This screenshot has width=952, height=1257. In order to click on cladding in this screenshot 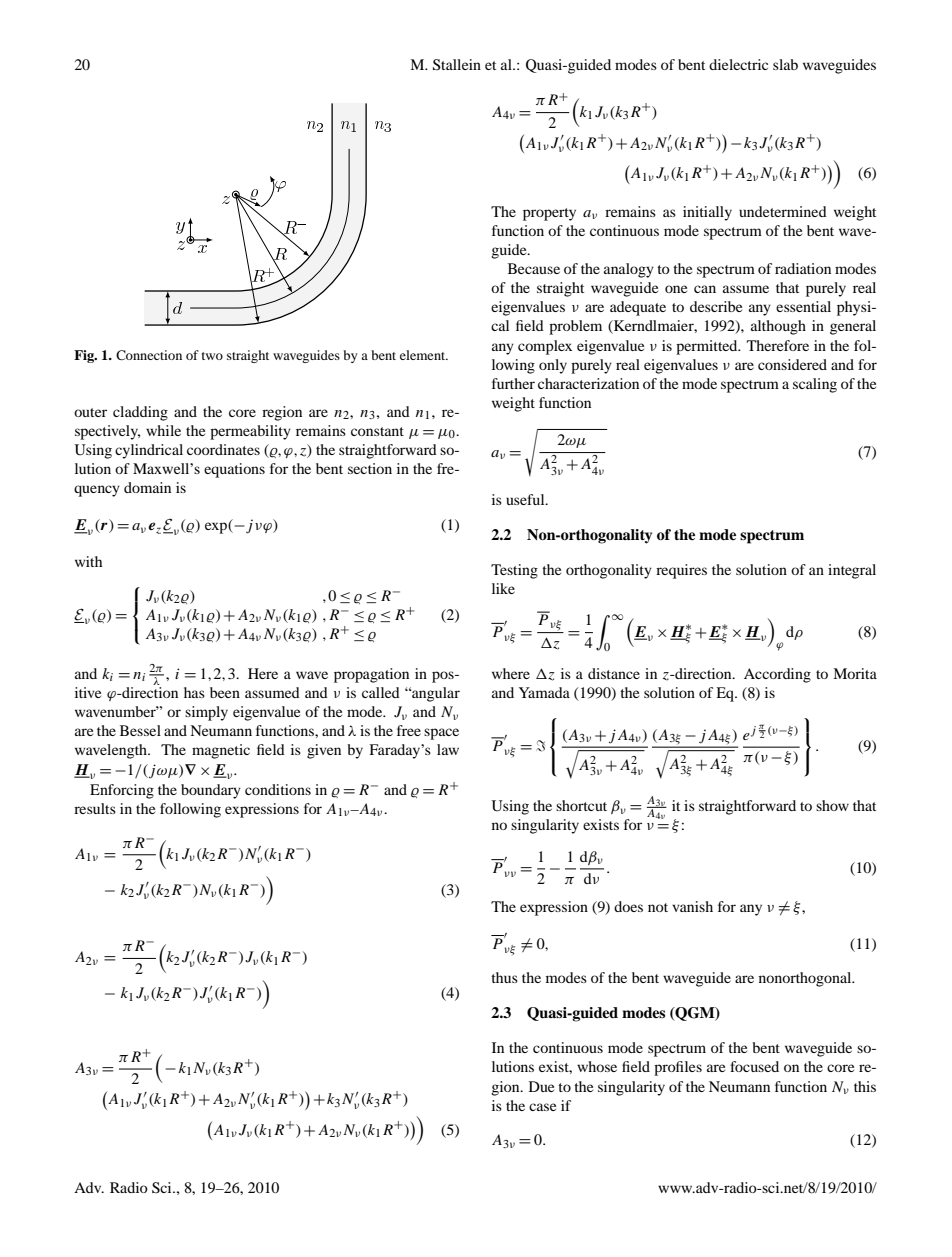, I will do `click(140, 413)`.
